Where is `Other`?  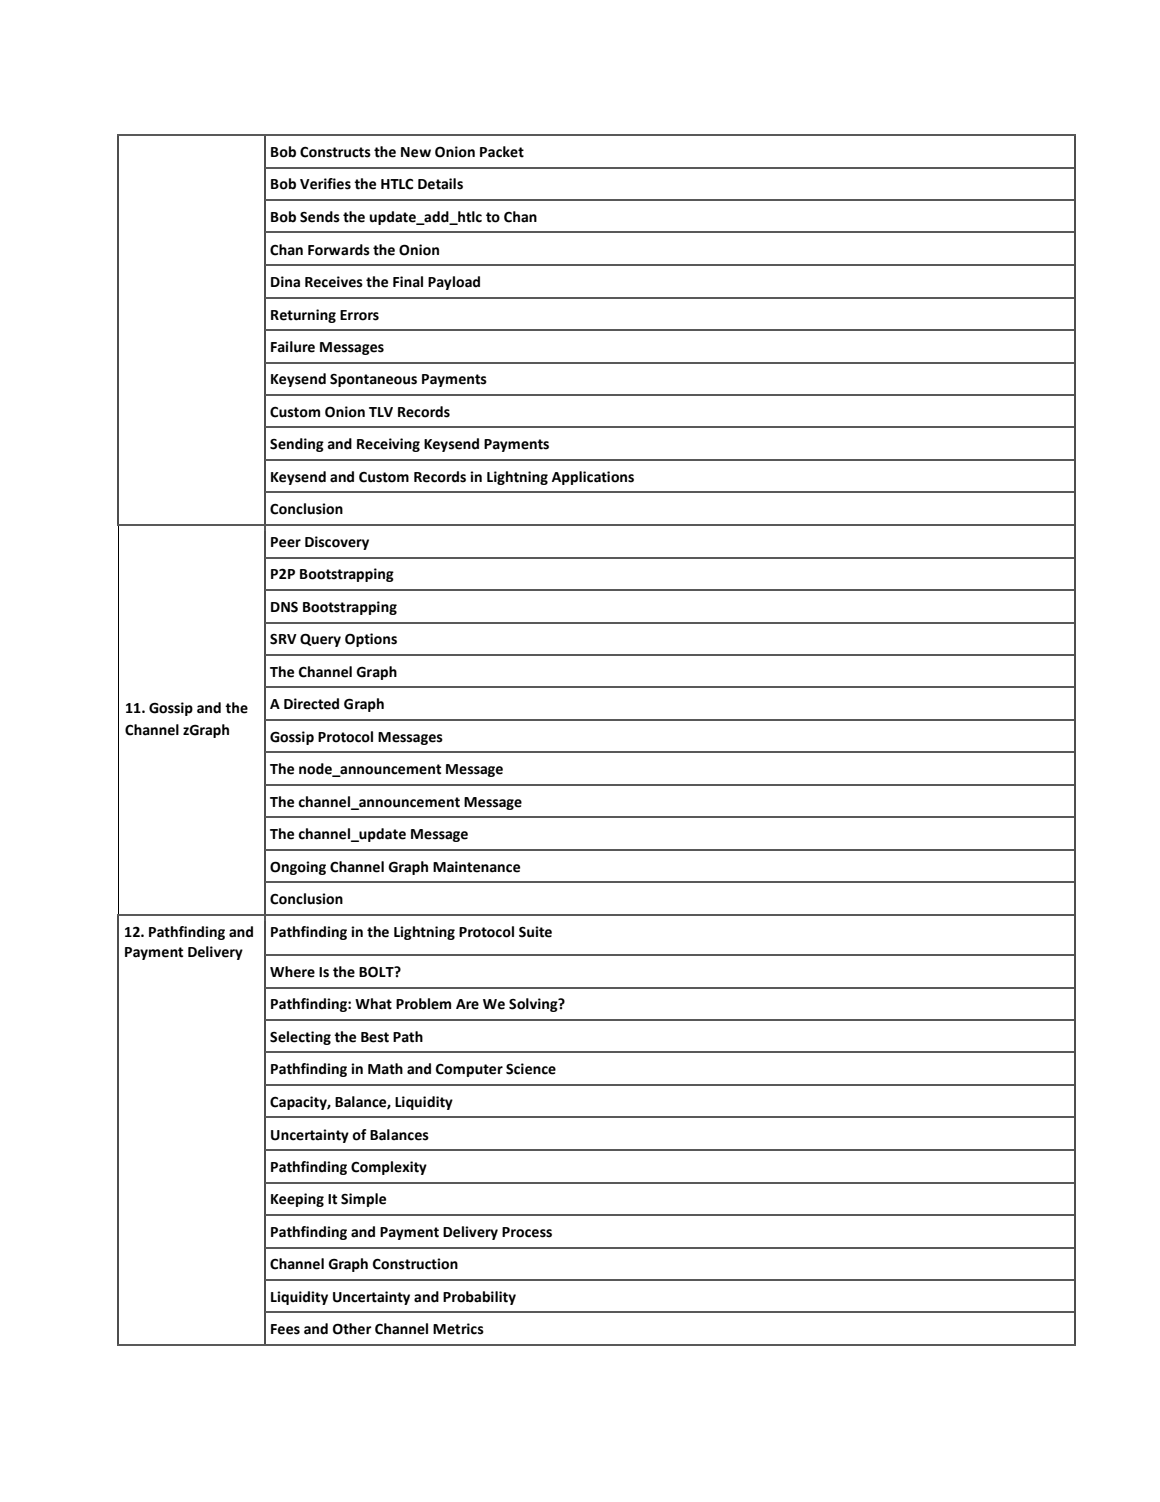 Other is located at coordinates (352, 1329).
